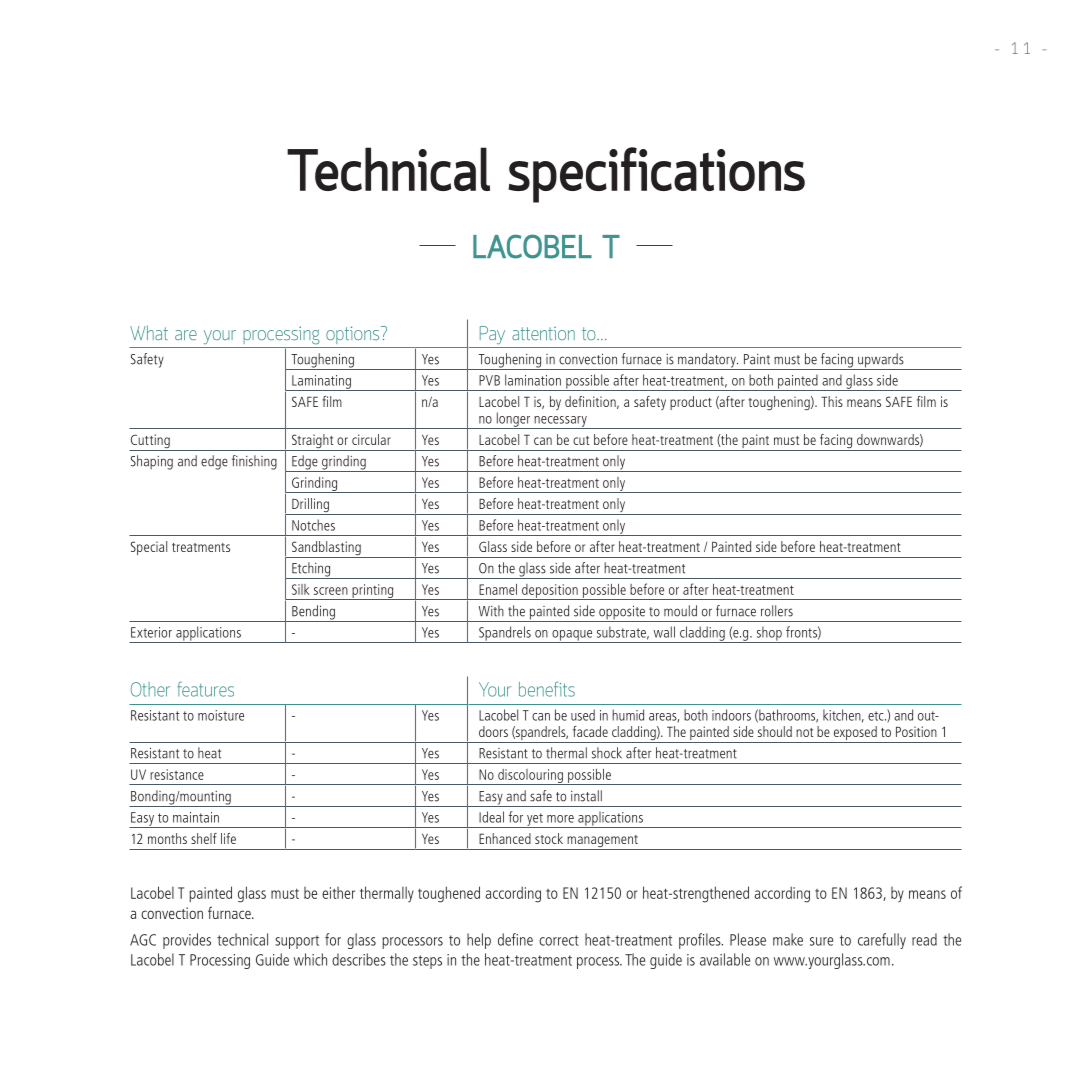 The width and height of the document is (1092, 1092). What do you see at coordinates (515, 939) in the document?
I see `define` at bounding box center [515, 939].
